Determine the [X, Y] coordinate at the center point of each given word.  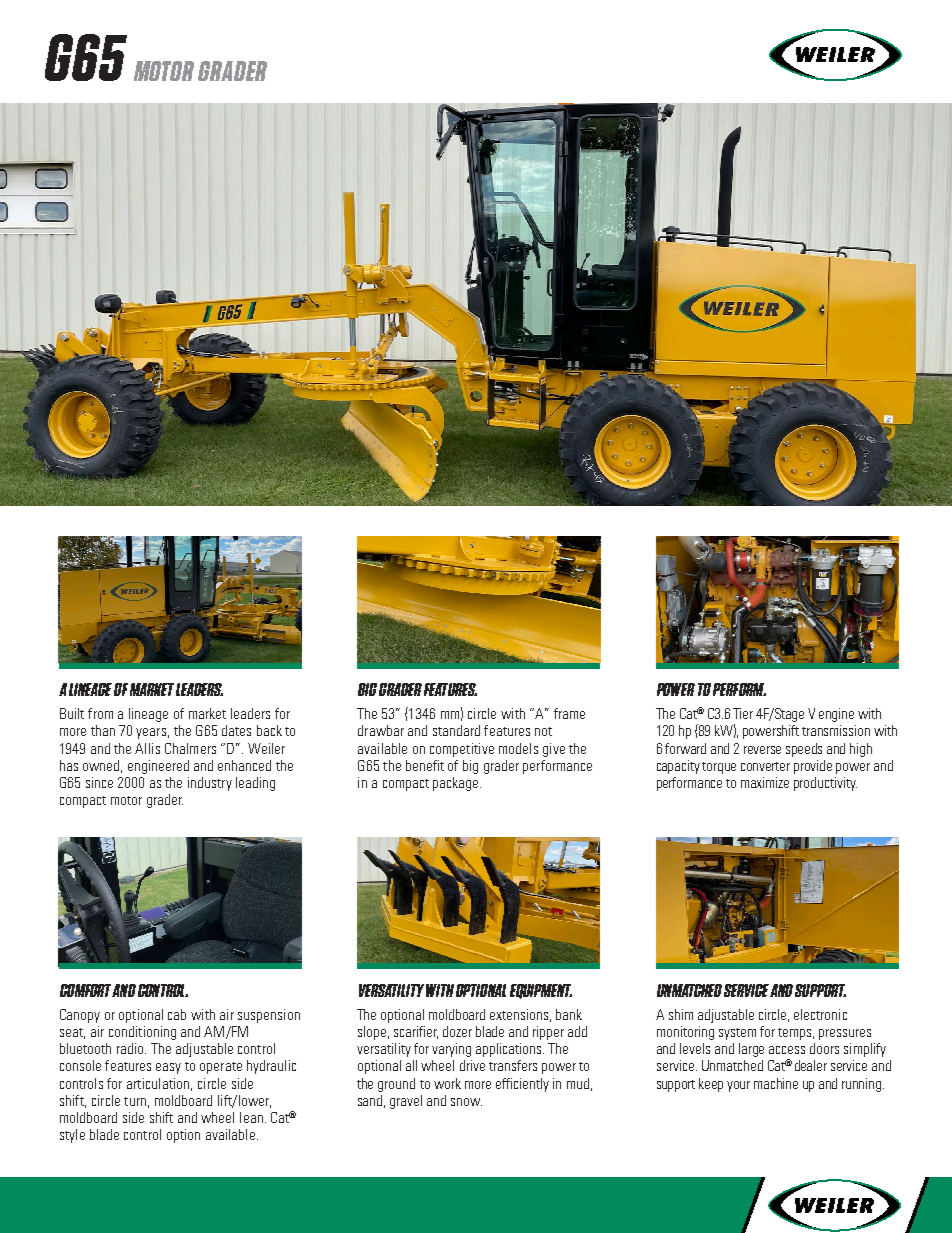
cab [177, 1014]
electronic [820, 1014]
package [457, 784]
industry [210, 784]
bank [569, 1014]
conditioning [142, 1033]
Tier [743, 713]
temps [796, 1034]
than [103, 730]
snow [466, 1102]
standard [456, 730]
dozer [457, 1031]
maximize [765, 782]
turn [135, 1101]
